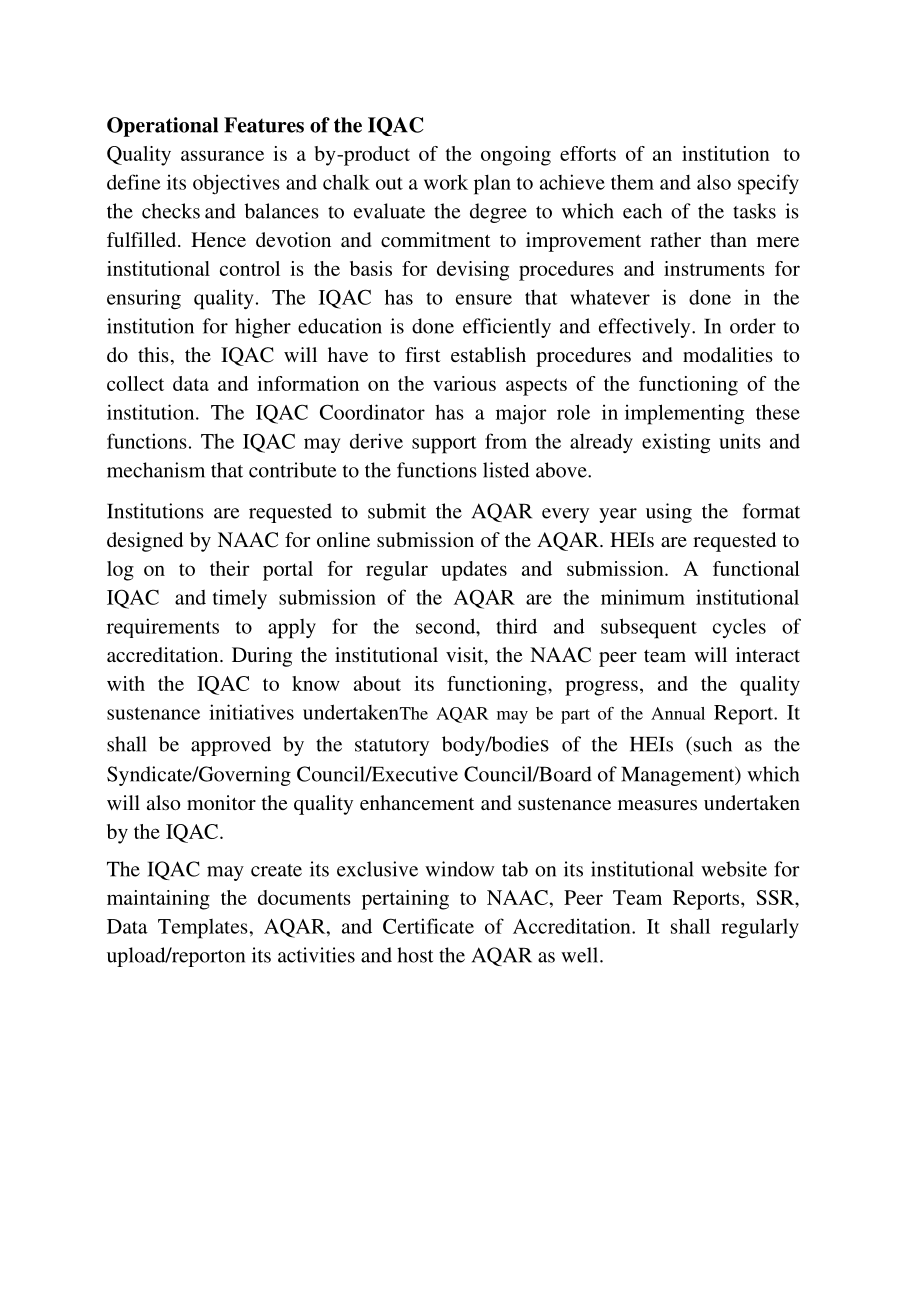 This image has height=1308, width=924. I want to click on using, so click(669, 513).
